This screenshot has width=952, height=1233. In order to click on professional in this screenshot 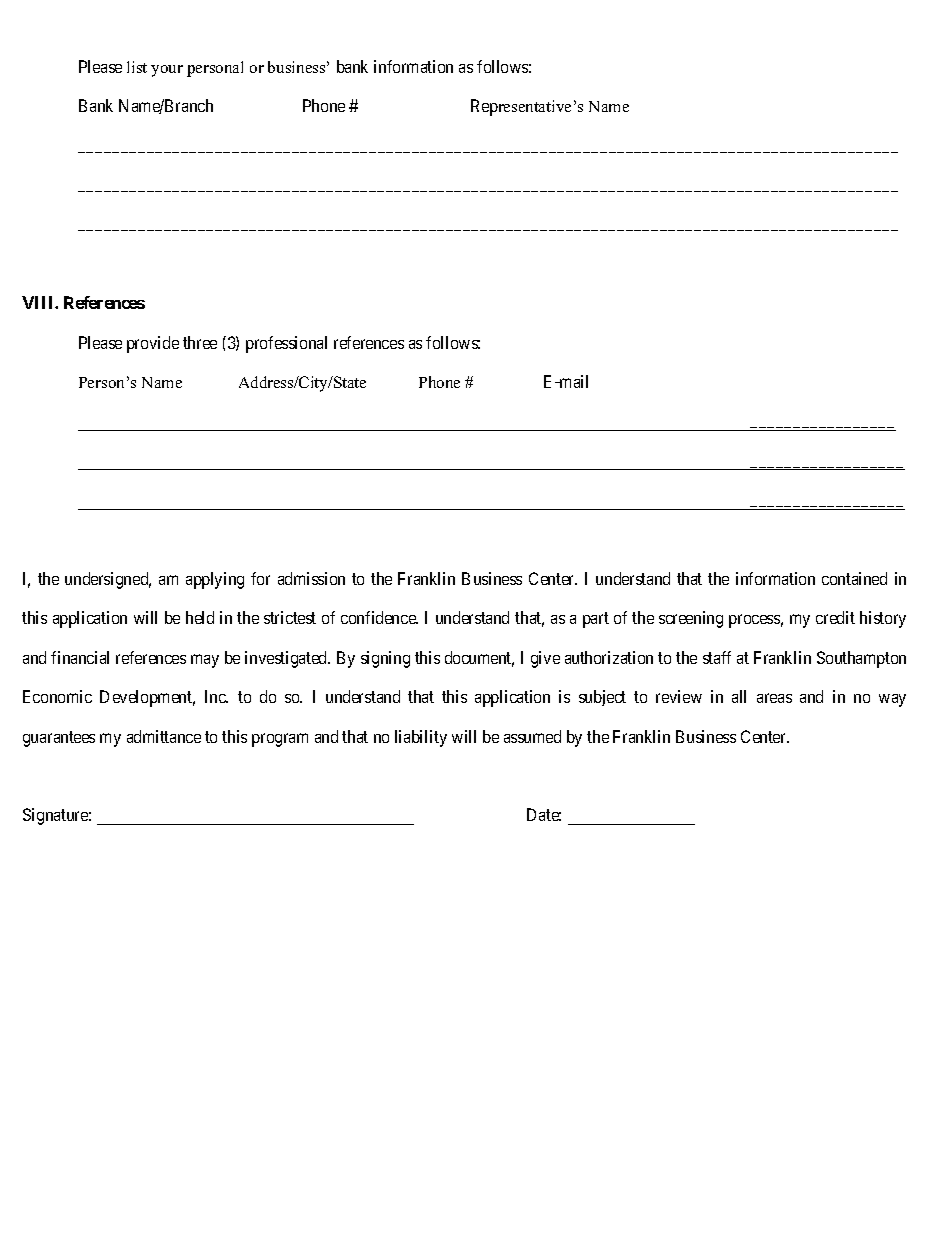, I will do `click(286, 344)`.
